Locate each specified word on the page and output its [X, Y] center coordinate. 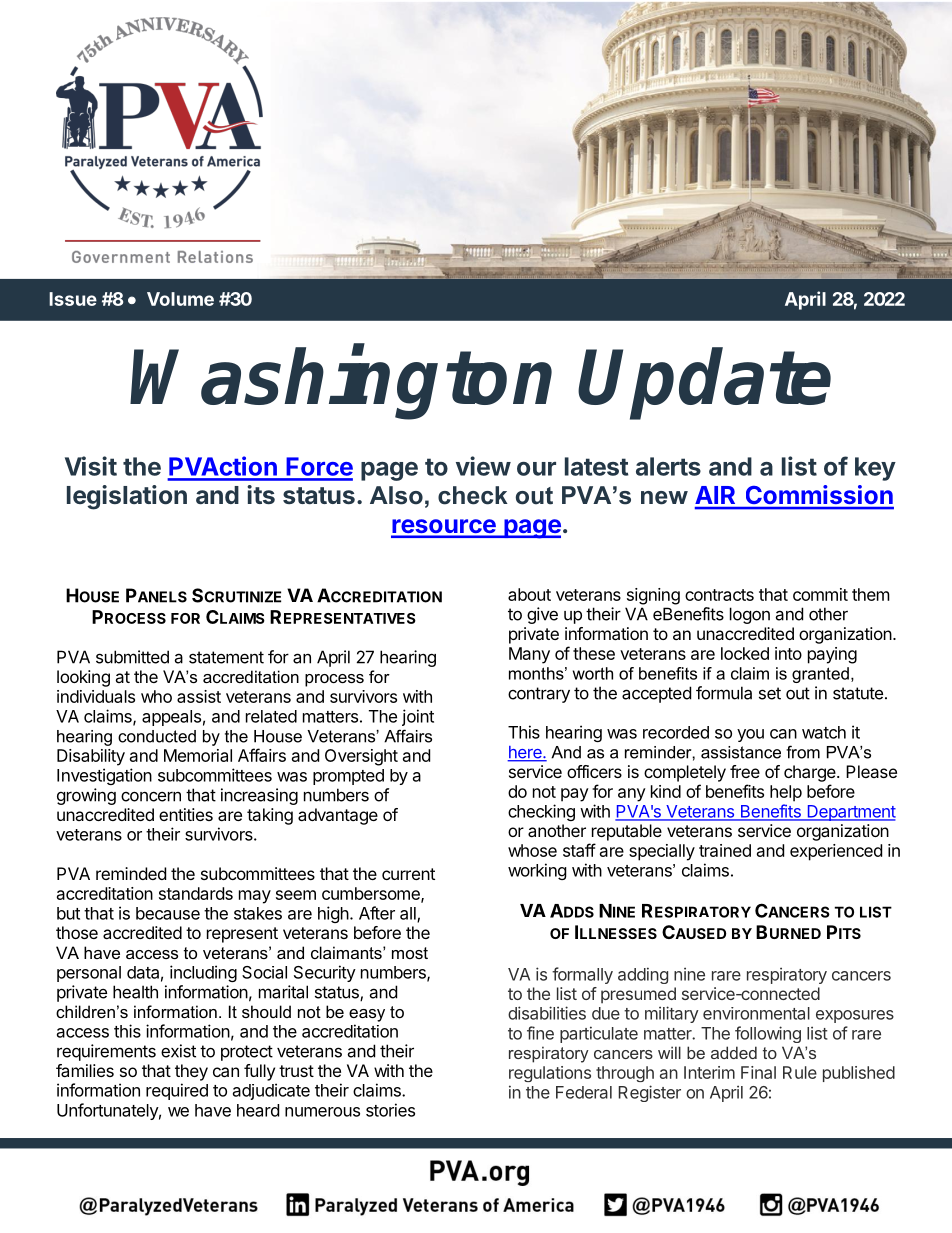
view [483, 466]
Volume [180, 299]
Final [758, 1072]
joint [418, 717]
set [770, 693]
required [177, 1091]
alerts [668, 466]
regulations [550, 1074]
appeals [171, 718]
